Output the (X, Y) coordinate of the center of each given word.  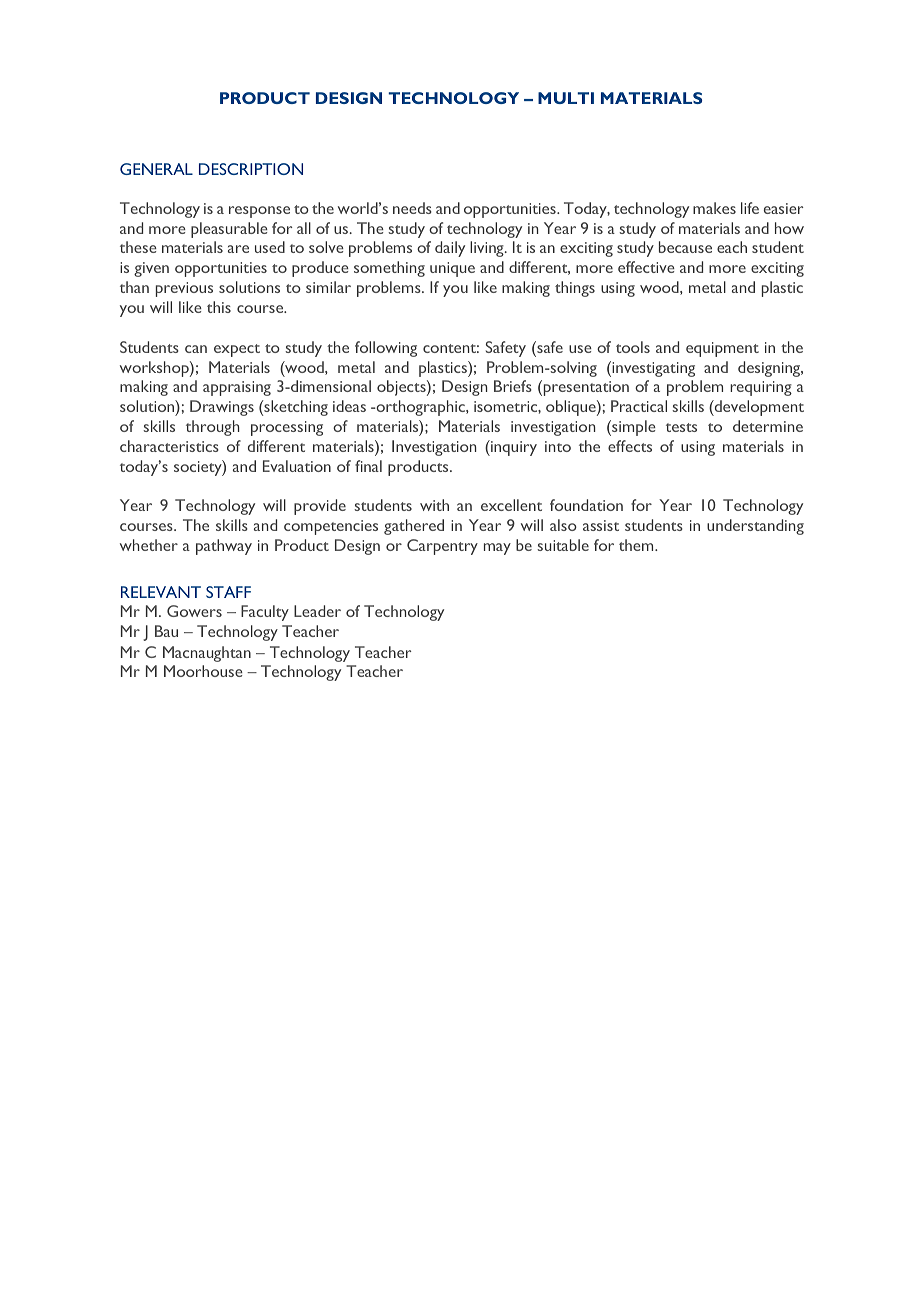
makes (714, 208)
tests (681, 427)
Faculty (265, 613)
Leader (317, 611)
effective (646, 267)
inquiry (513, 448)
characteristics (169, 446)
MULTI (566, 98)
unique (452, 269)
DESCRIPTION (251, 169)
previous (184, 289)
